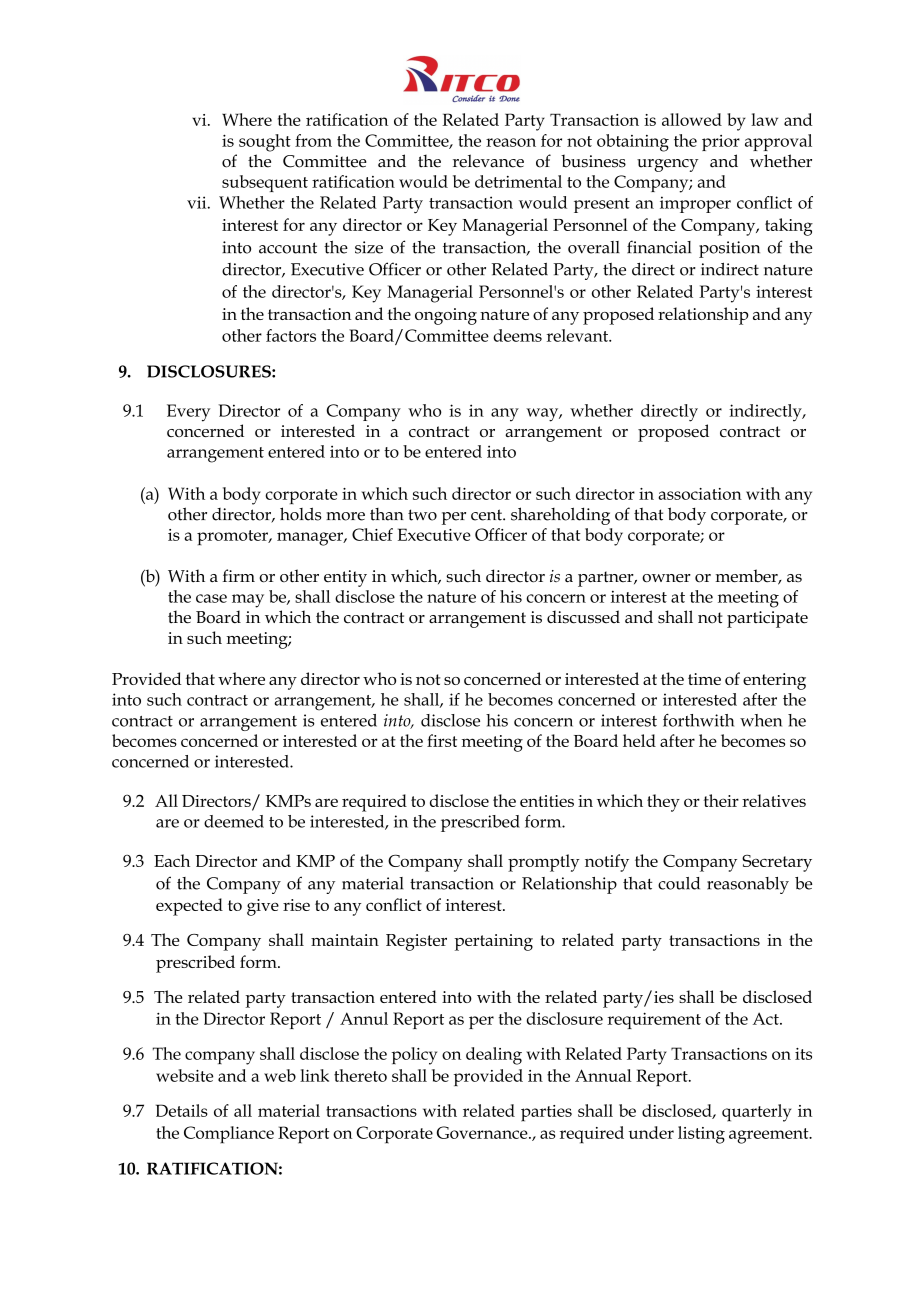  What do you see at coordinates (756, 1113) in the screenshot?
I see `quarterly` at bounding box center [756, 1113].
